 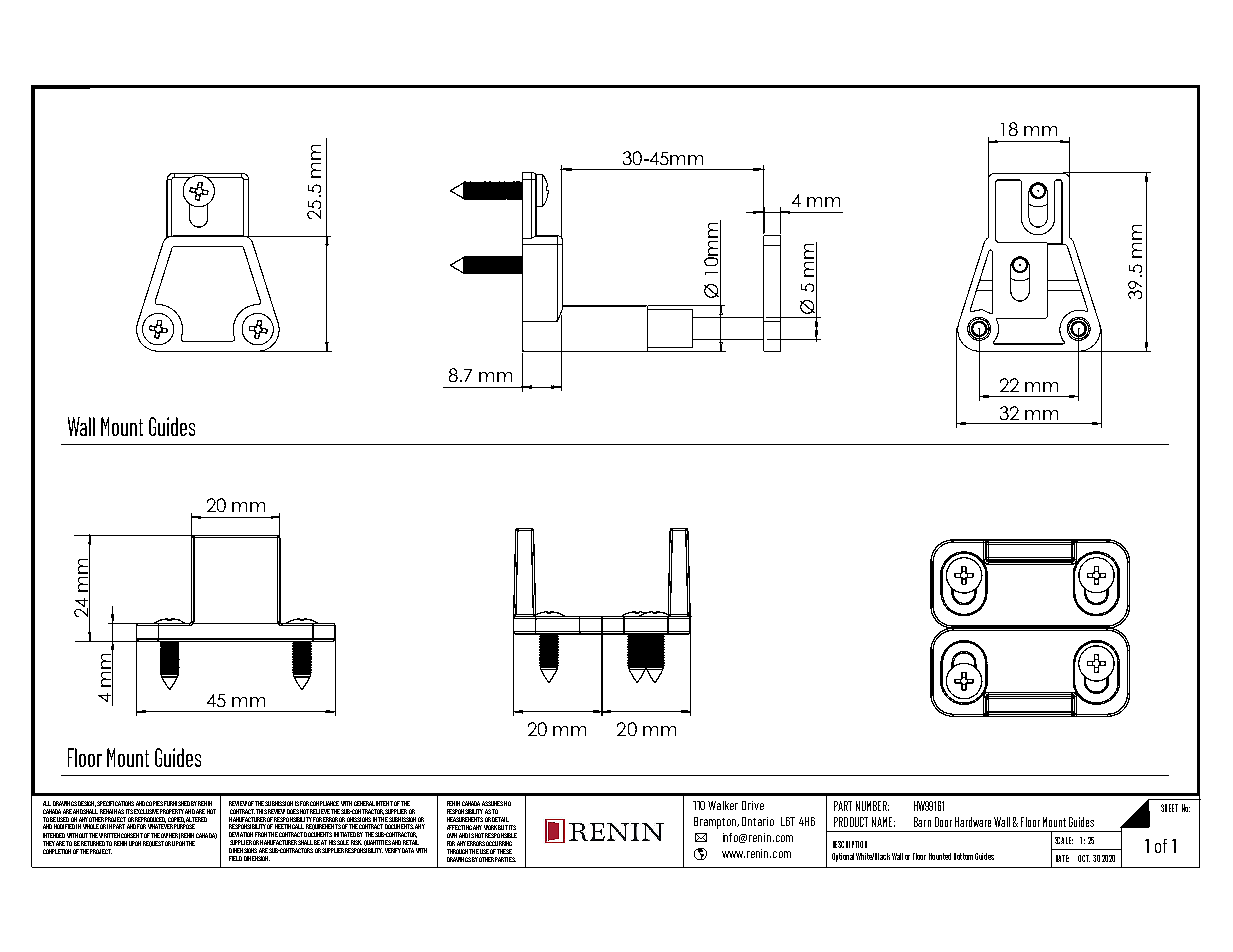 What do you see at coordinates (235, 858) in the screenshot?
I see `FIELD` at bounding box center [235, 858].
